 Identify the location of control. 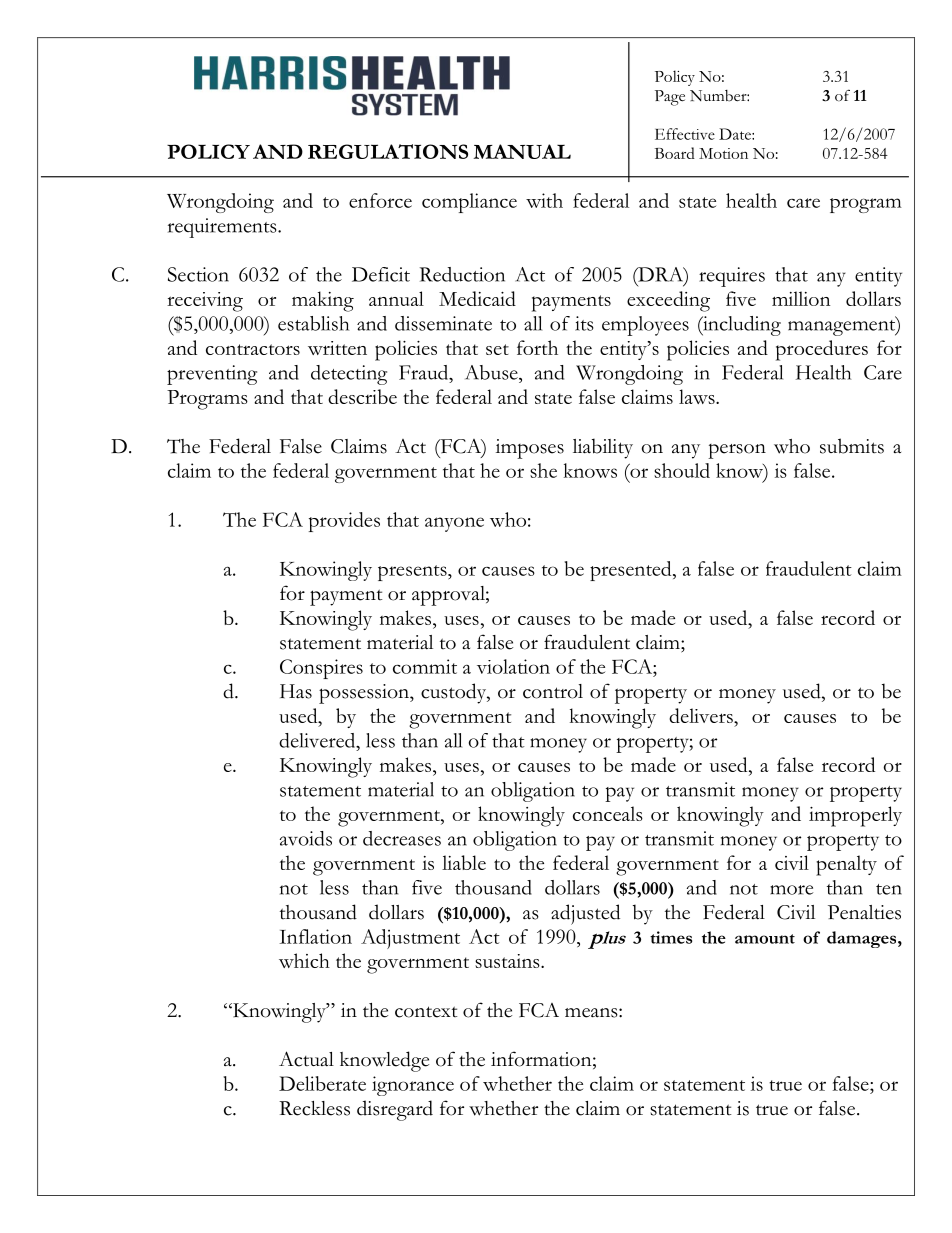
(553, 691).
